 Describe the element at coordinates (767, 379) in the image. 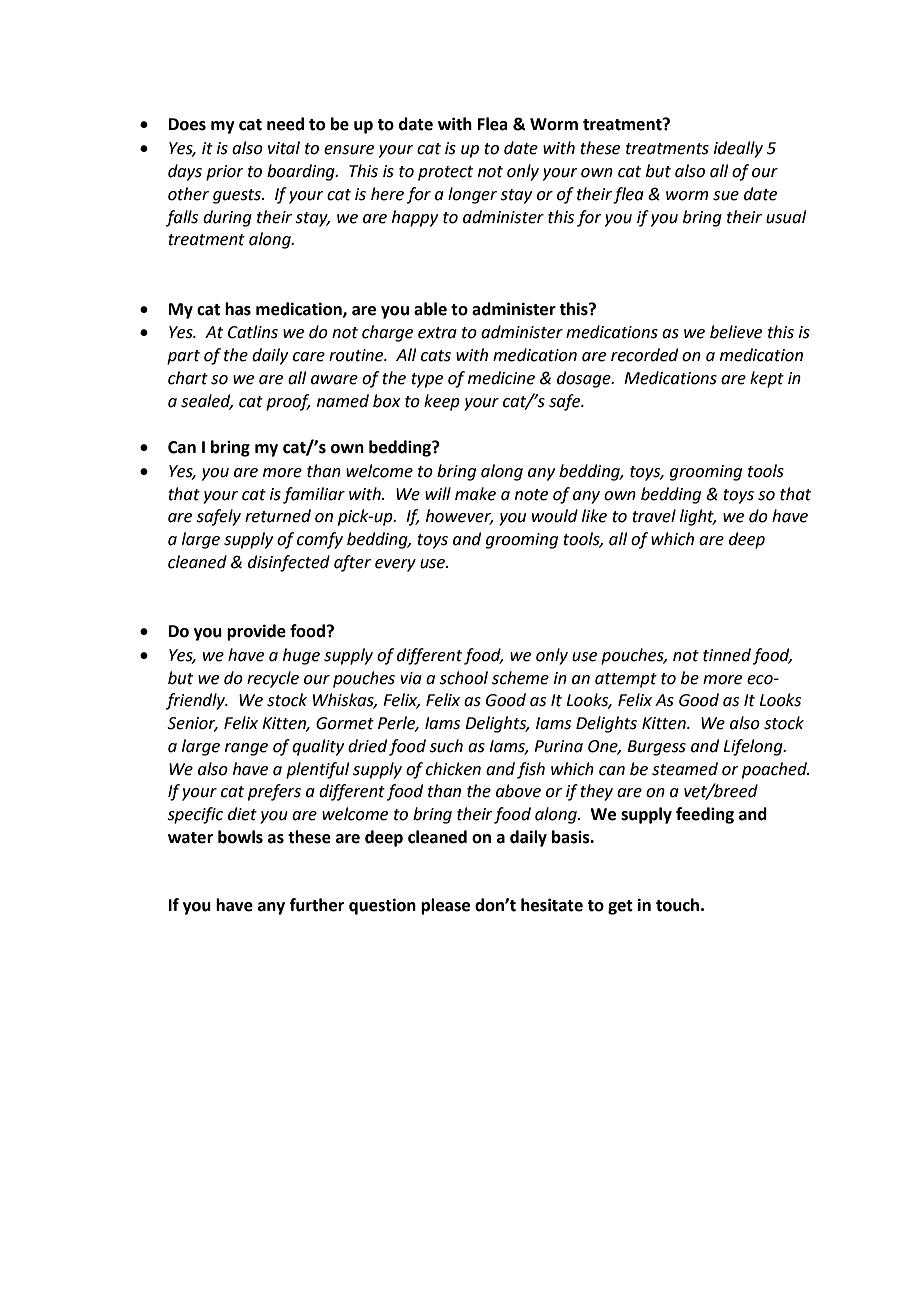

I see `kept` at that location.
